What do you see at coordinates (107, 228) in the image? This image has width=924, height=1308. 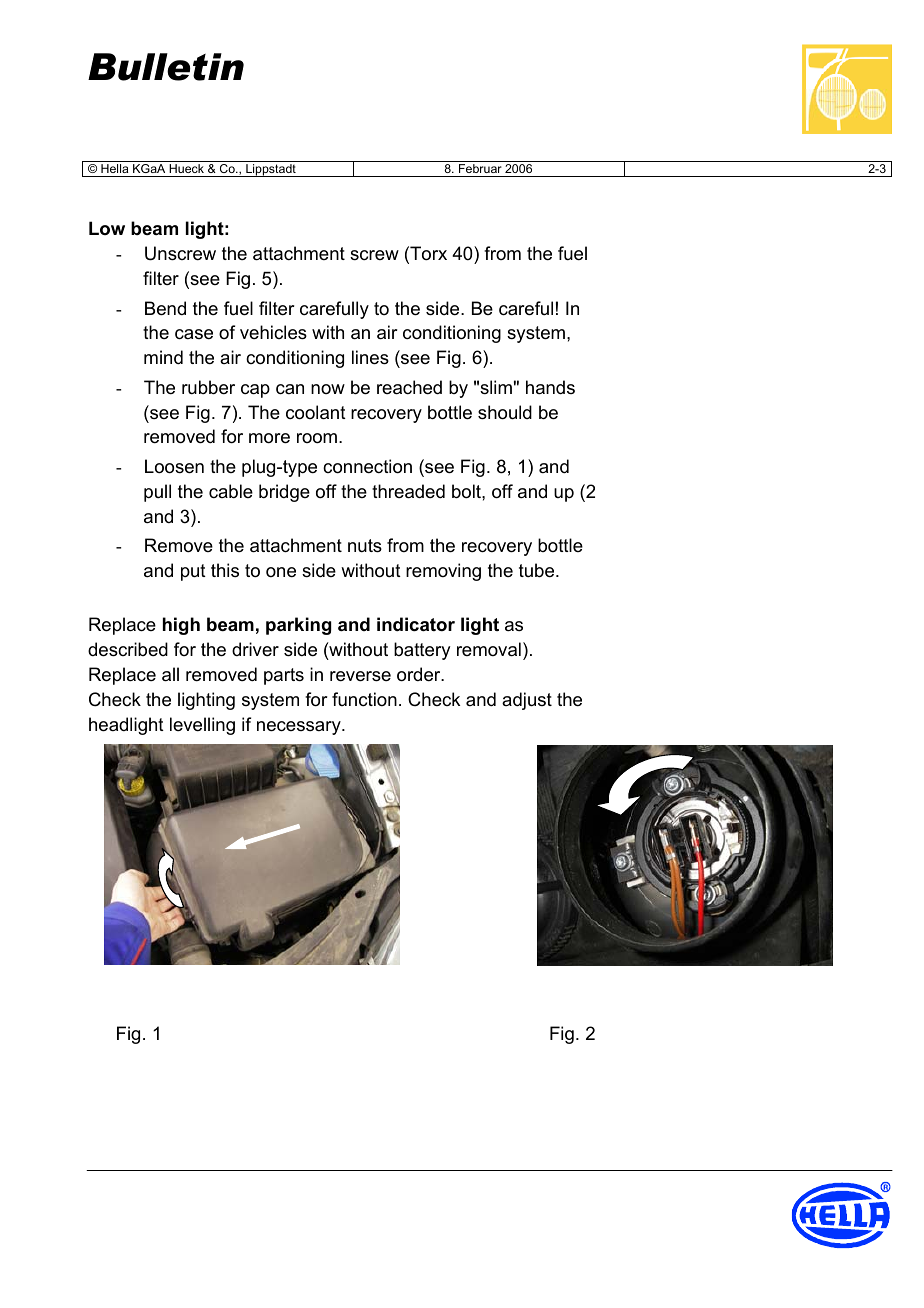 I see `Low` at bounding box center [107, 228].
